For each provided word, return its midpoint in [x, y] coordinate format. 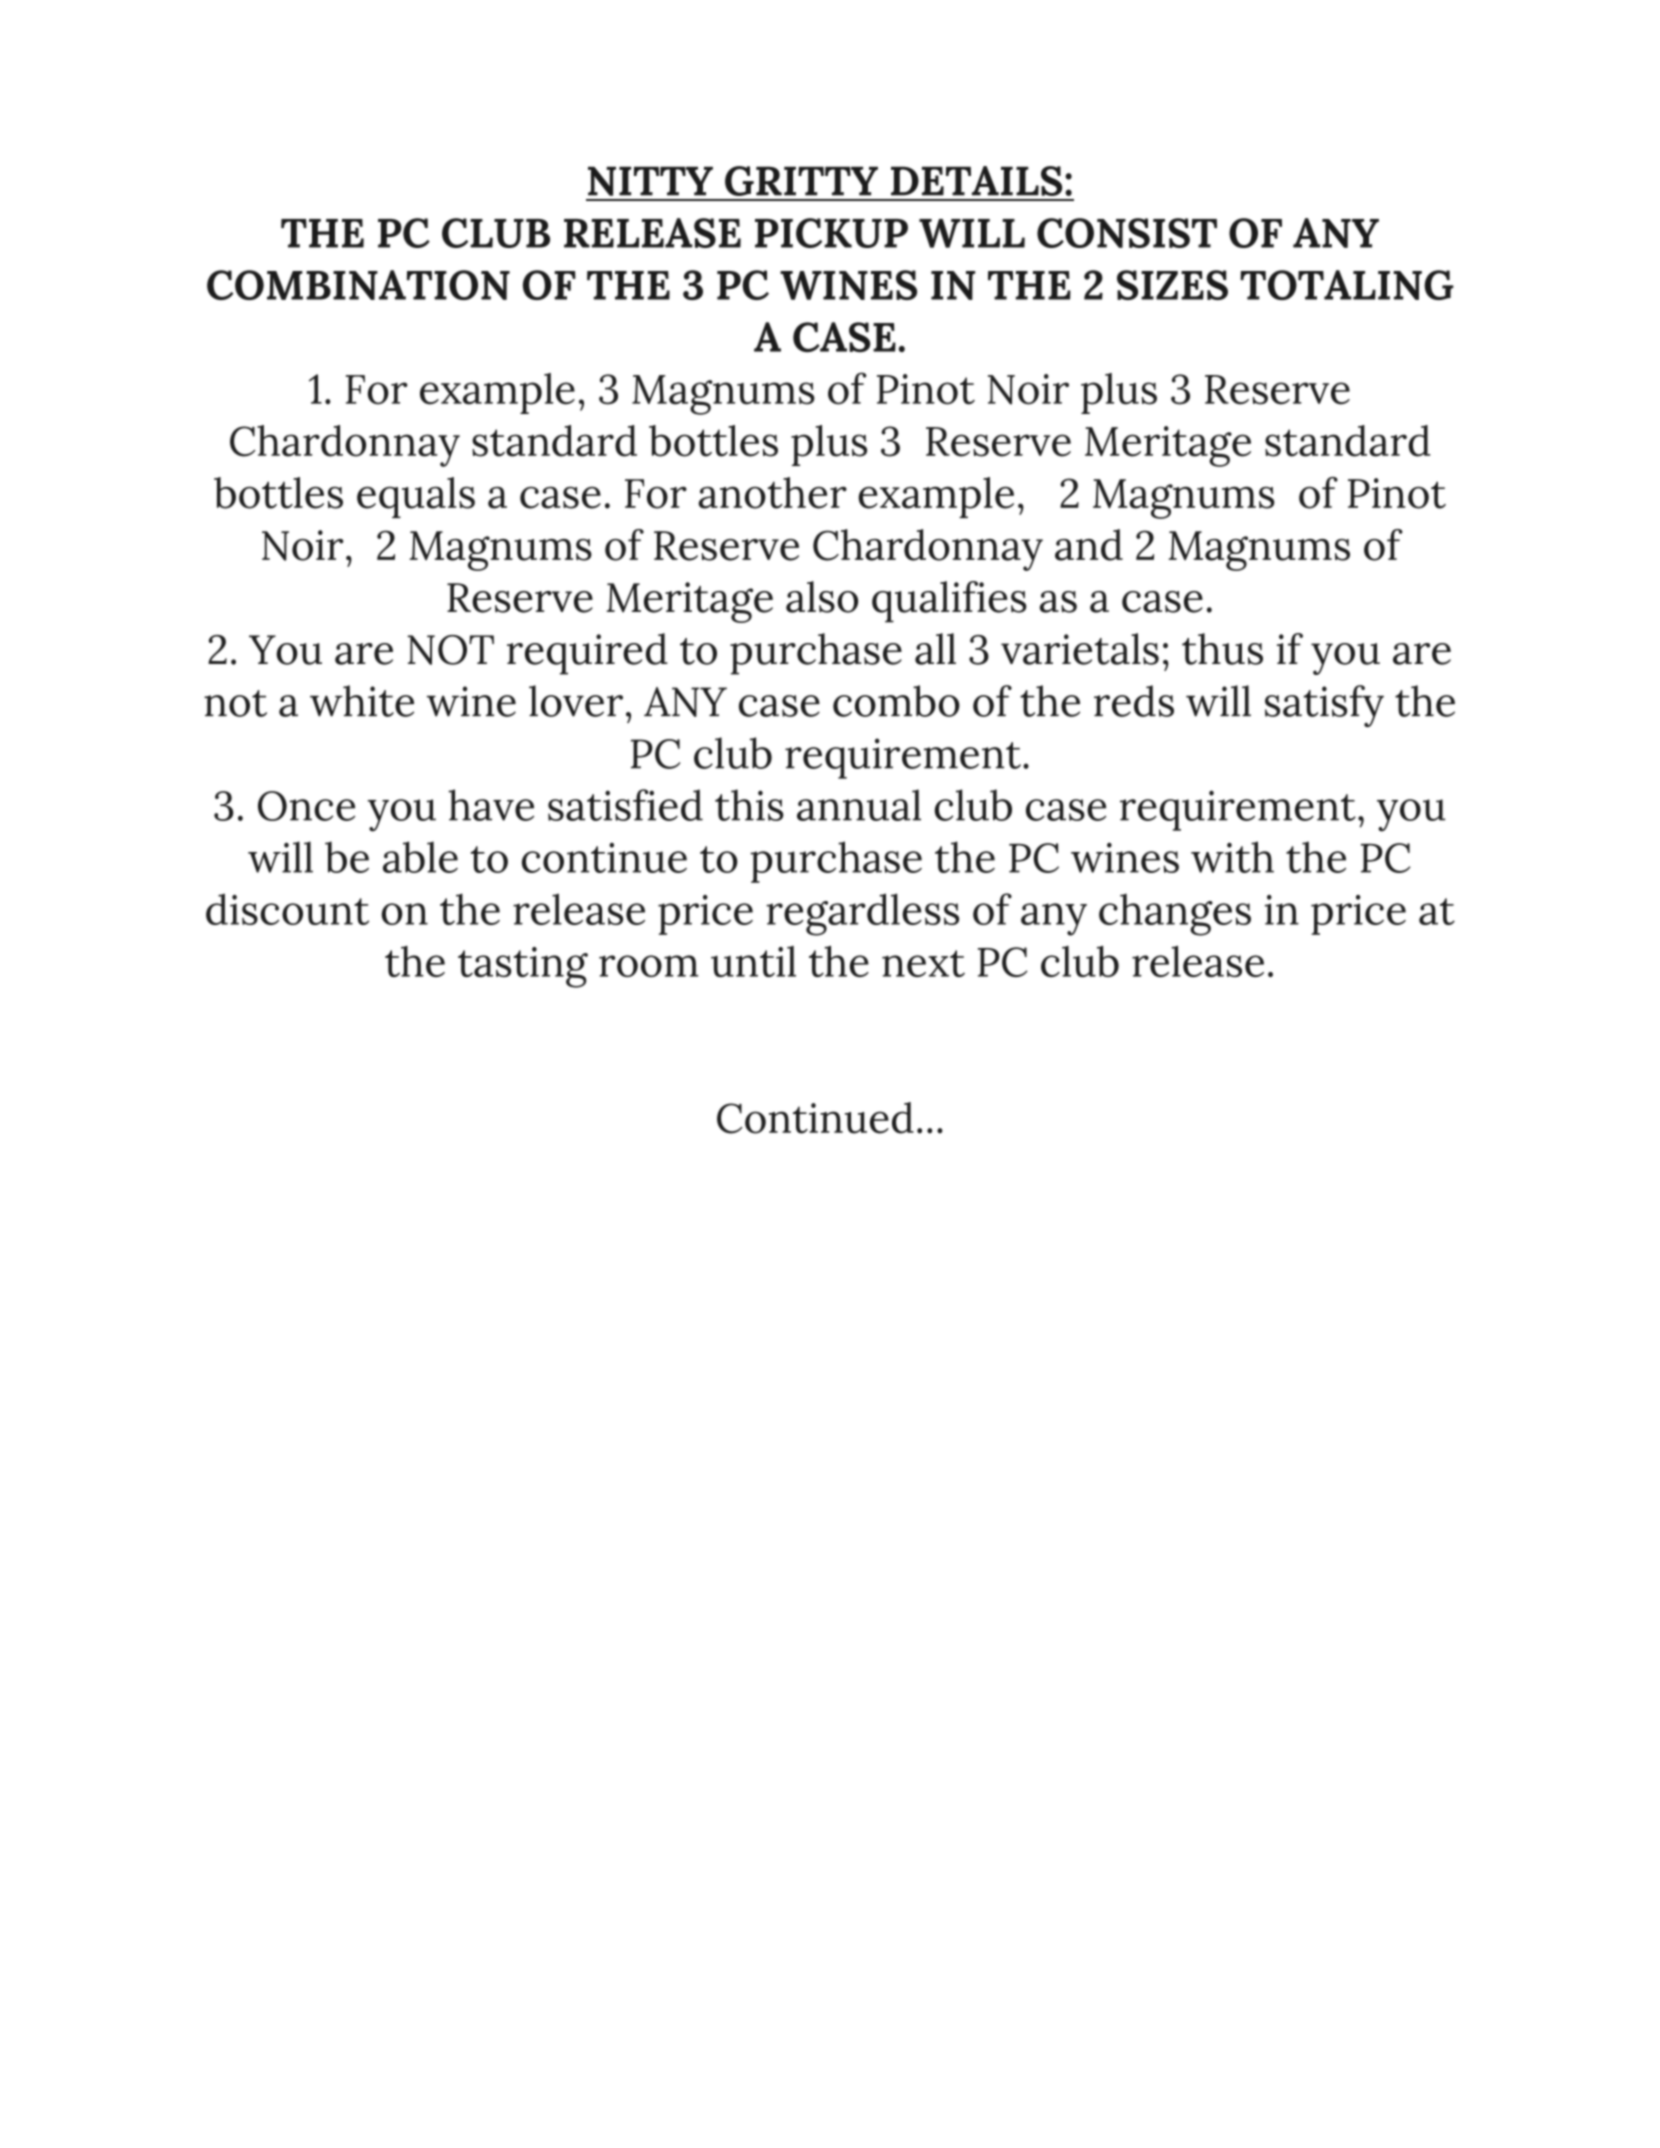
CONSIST [1127, 233]
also [822, 597]
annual [859, 805]
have [491, 805]
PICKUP [831, 233]
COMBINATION [358, 285]
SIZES [1172, 285]
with [1232, 857]
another [772, 493]
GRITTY [801, 181]
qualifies [949, 602]
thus [1222, 649]
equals [416, 497]
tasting [523, 967]
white [362, 701]
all [935, 649]
